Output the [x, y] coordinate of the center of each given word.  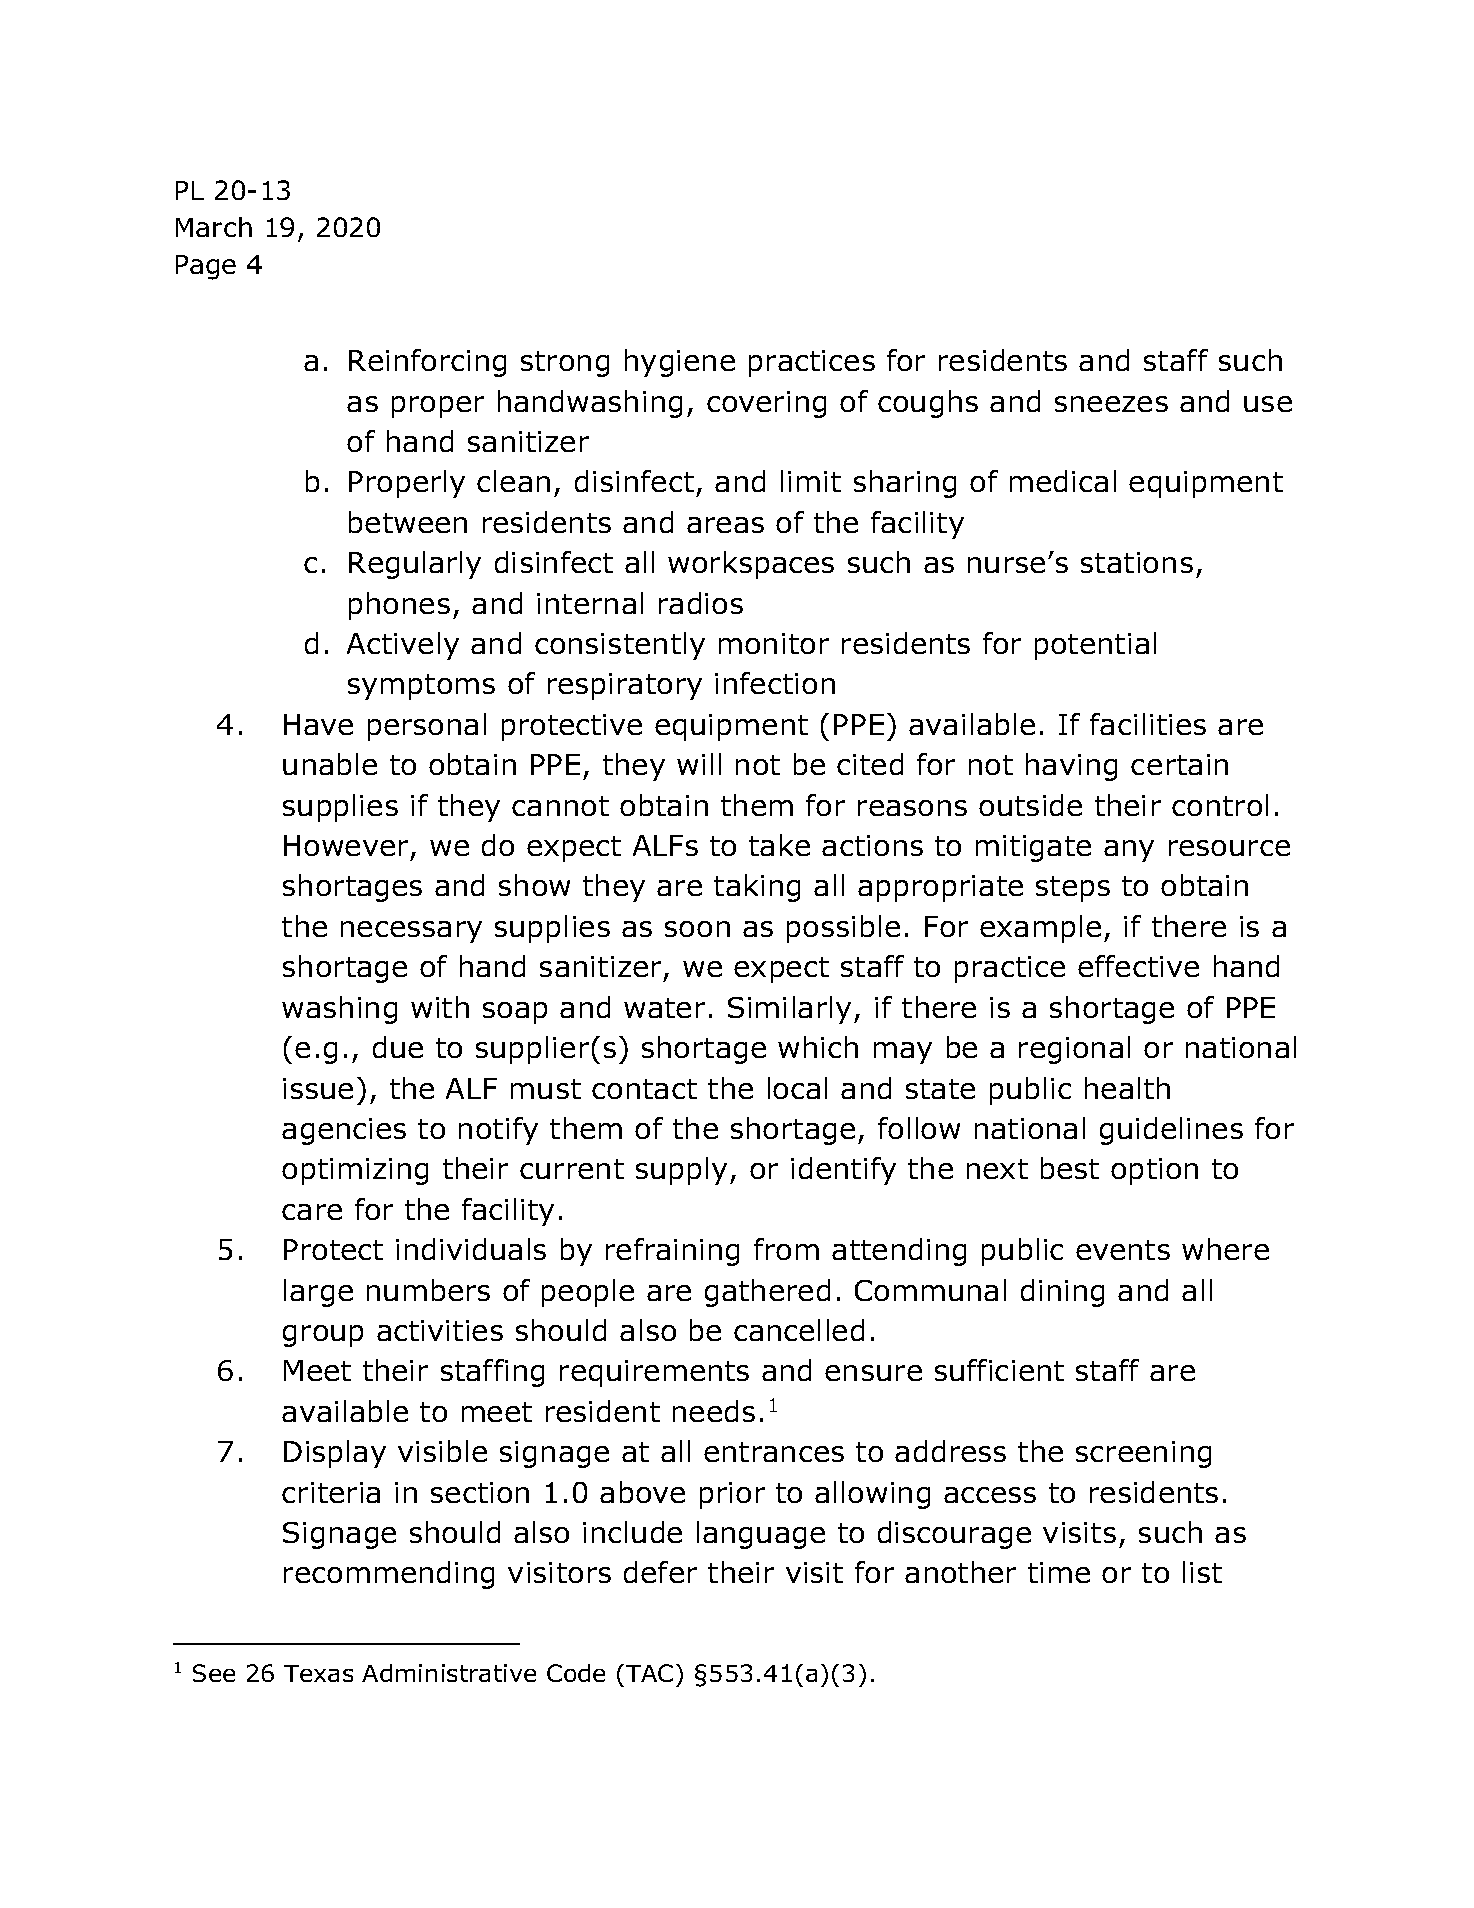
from [786, 1249]
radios [701, 603]
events [1123, 1250]
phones [399, 606]
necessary [411, 932]
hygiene [680, 363]
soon [697, 929]
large [318, 1293]
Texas [318, 1673]
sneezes [1111, 404]
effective [1138, 966]
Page [206, 267]
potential [1095, 646]
